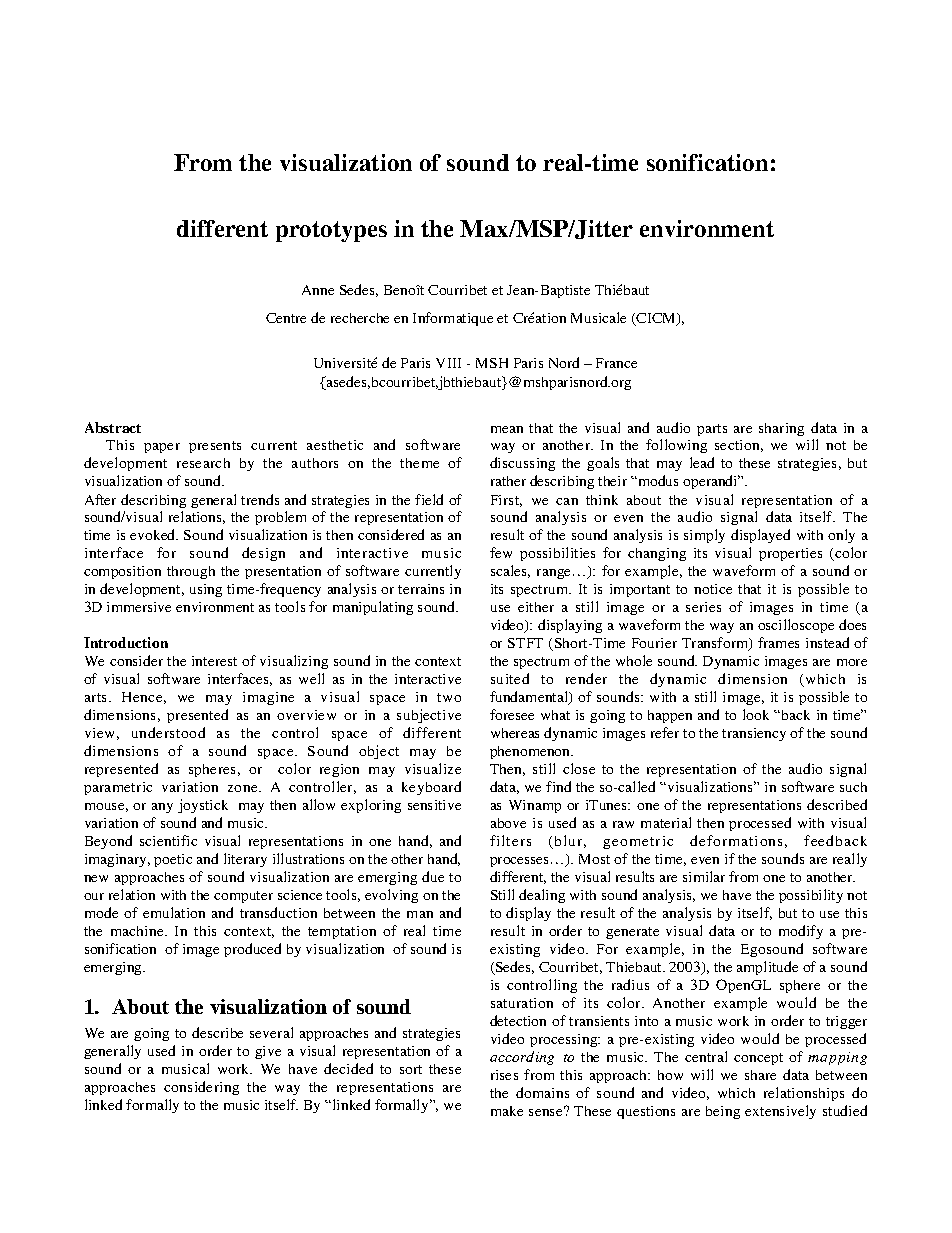 The width and height of the image is (952, 1233). What do you see at coordinates (318, 290) in the image?
I see `Anne` at bounding box center [318, 290].
